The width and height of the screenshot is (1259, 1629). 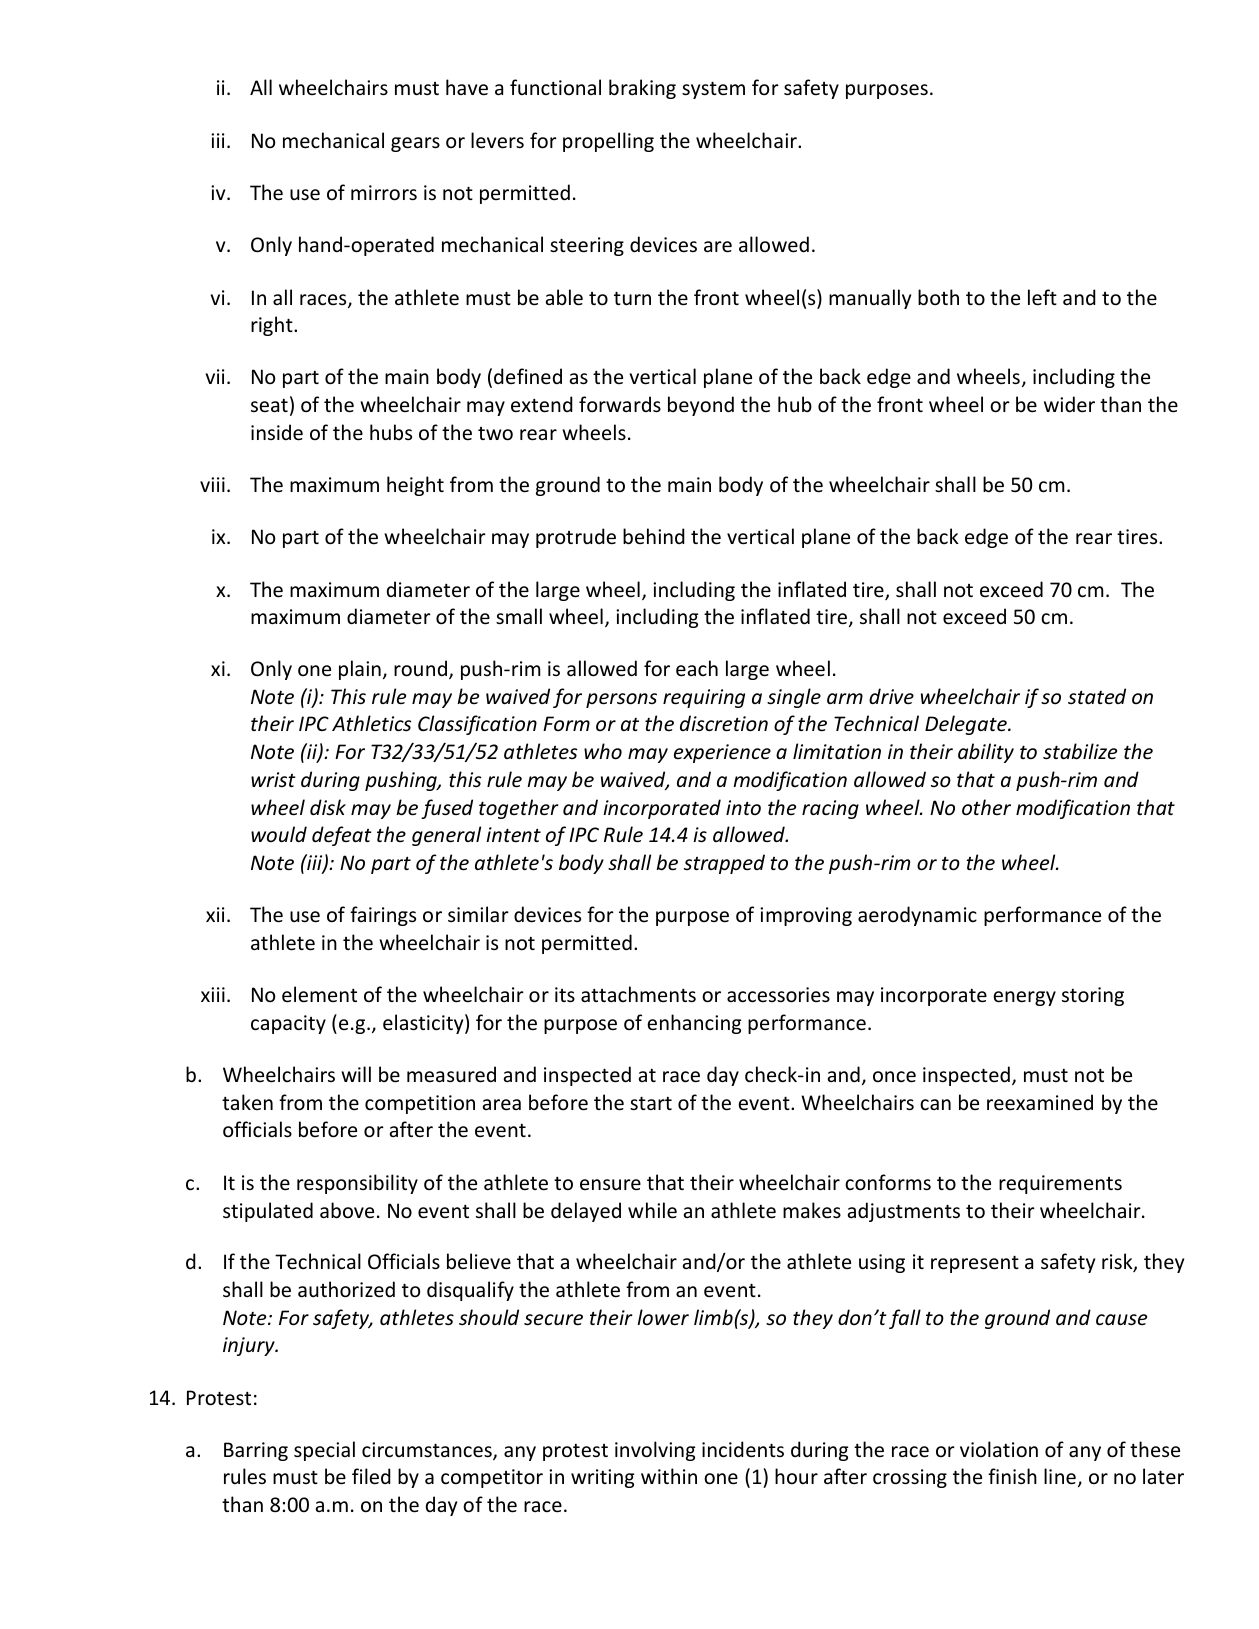 I want to click on disk, so click(x=328, y=807).
